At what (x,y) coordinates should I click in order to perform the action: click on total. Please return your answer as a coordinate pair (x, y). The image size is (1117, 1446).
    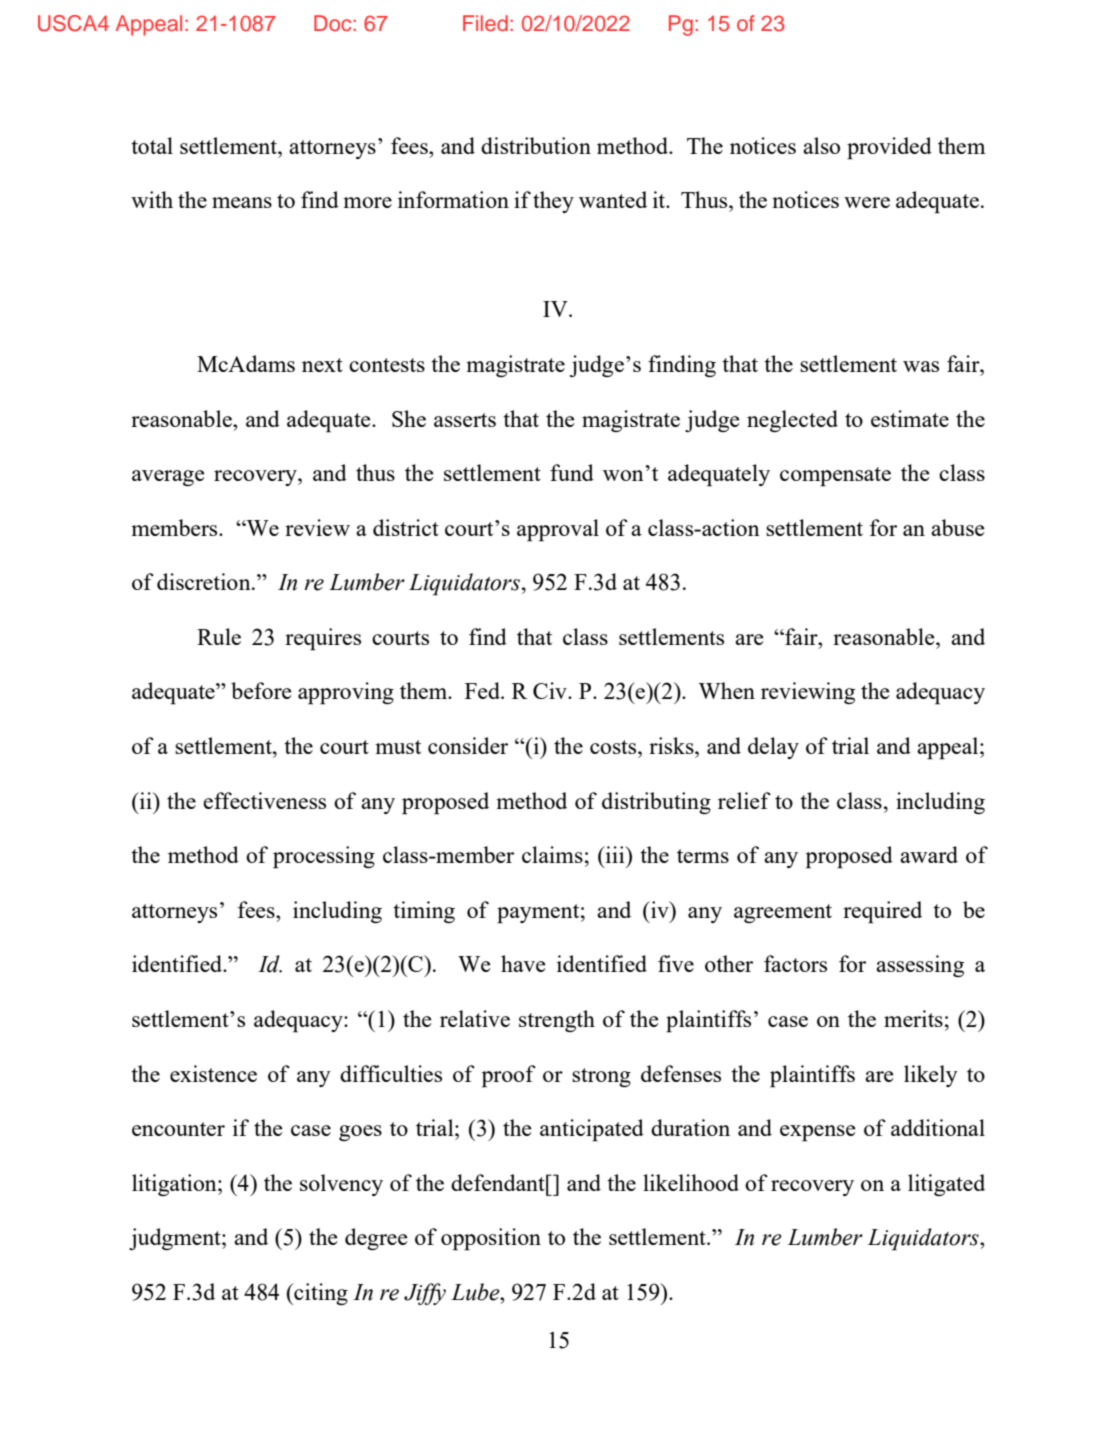
    Looking at the image, I should click on (152, 145).
